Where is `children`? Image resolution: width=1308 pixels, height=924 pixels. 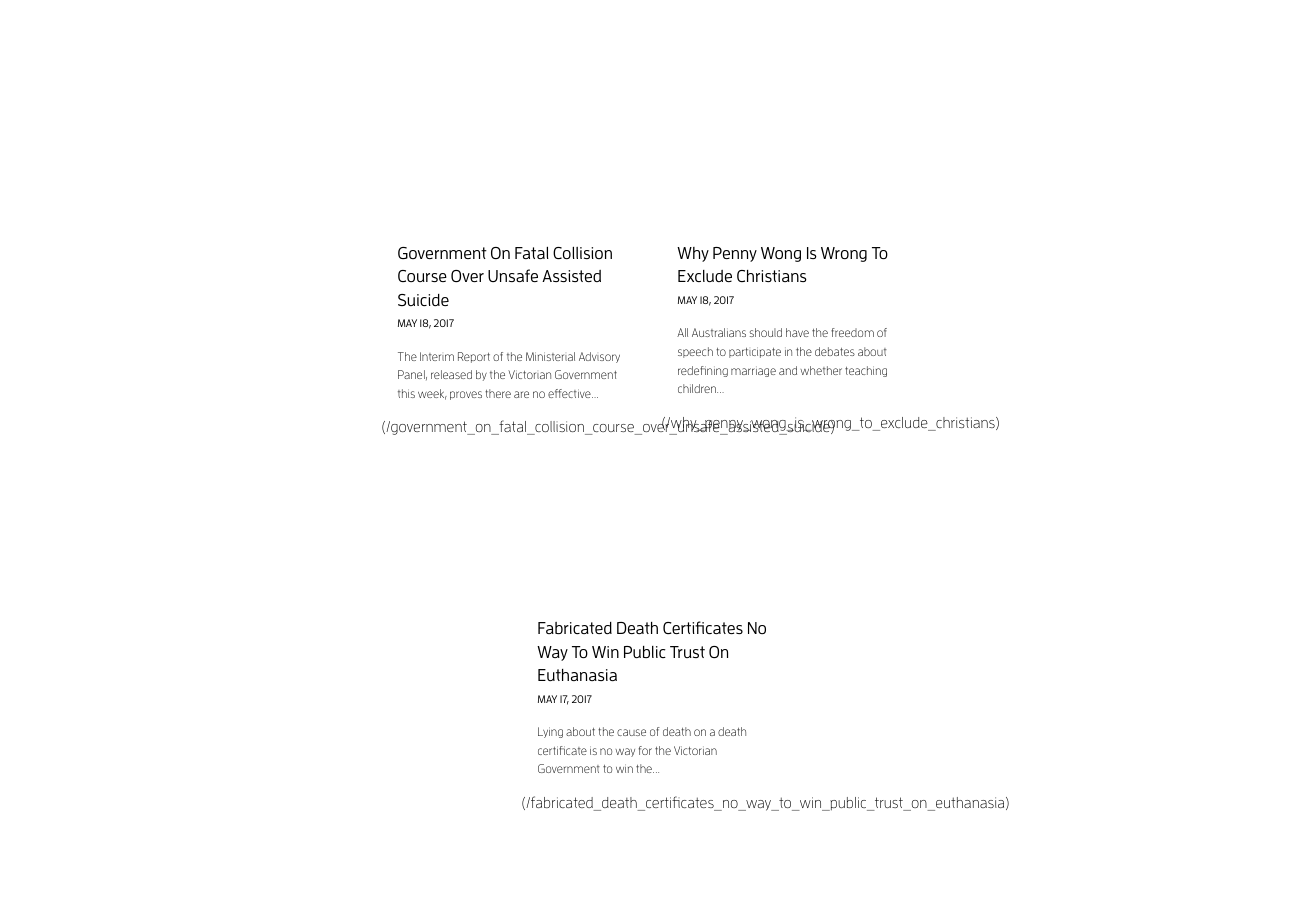 children is located at coordinates (698, 388).
